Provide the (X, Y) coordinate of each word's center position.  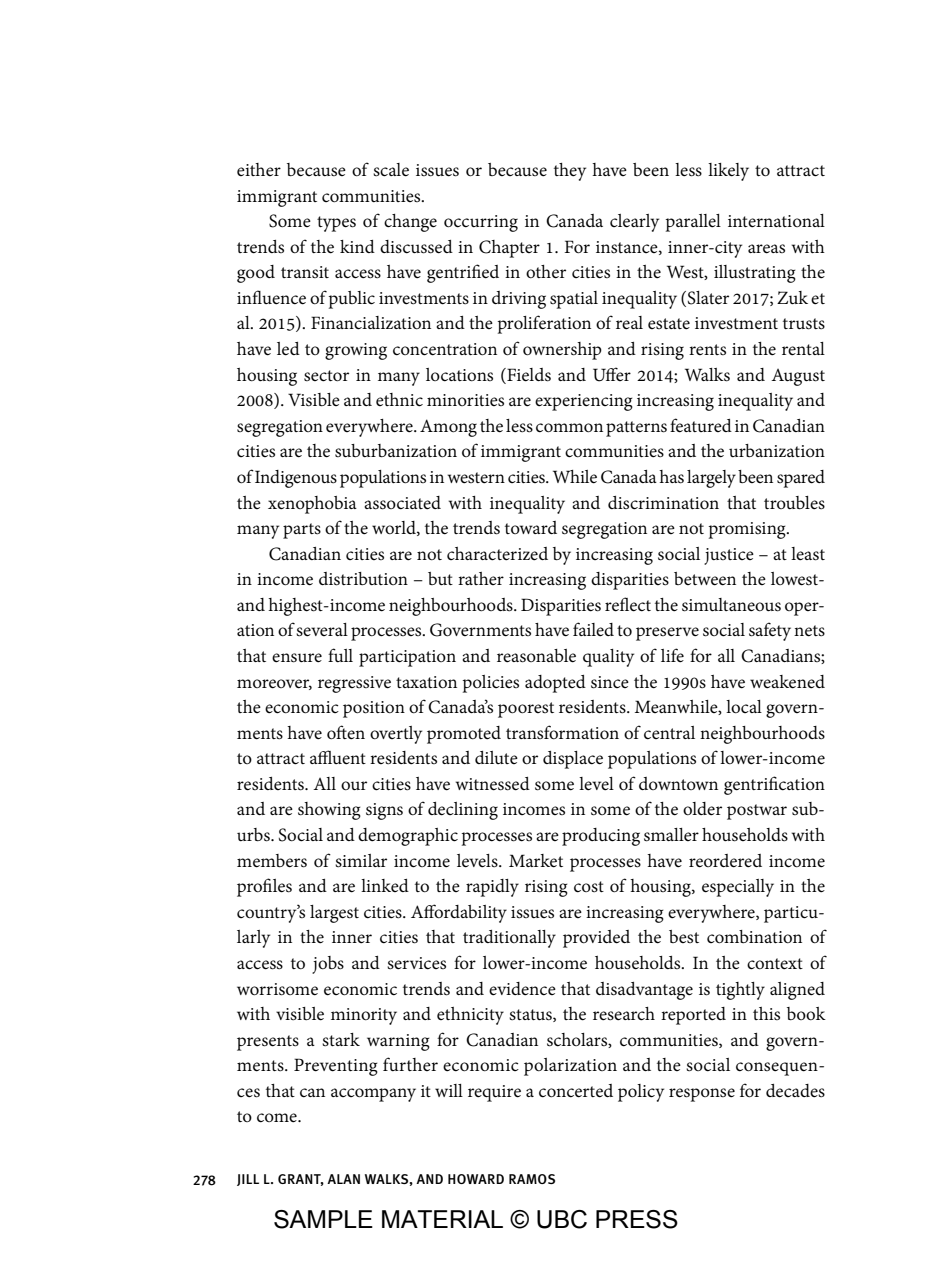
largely (711, 479)
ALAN (343, 1179)
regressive (354, 684)
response (702, 1095)
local (744, 707)
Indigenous (296, 479)
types (336, 224)
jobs (328, 965)
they (570, 172)
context (775, 964)
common (569, 428)
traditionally (509, 939)
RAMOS (532, 1179)
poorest (526, 710)
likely (728, 172)
